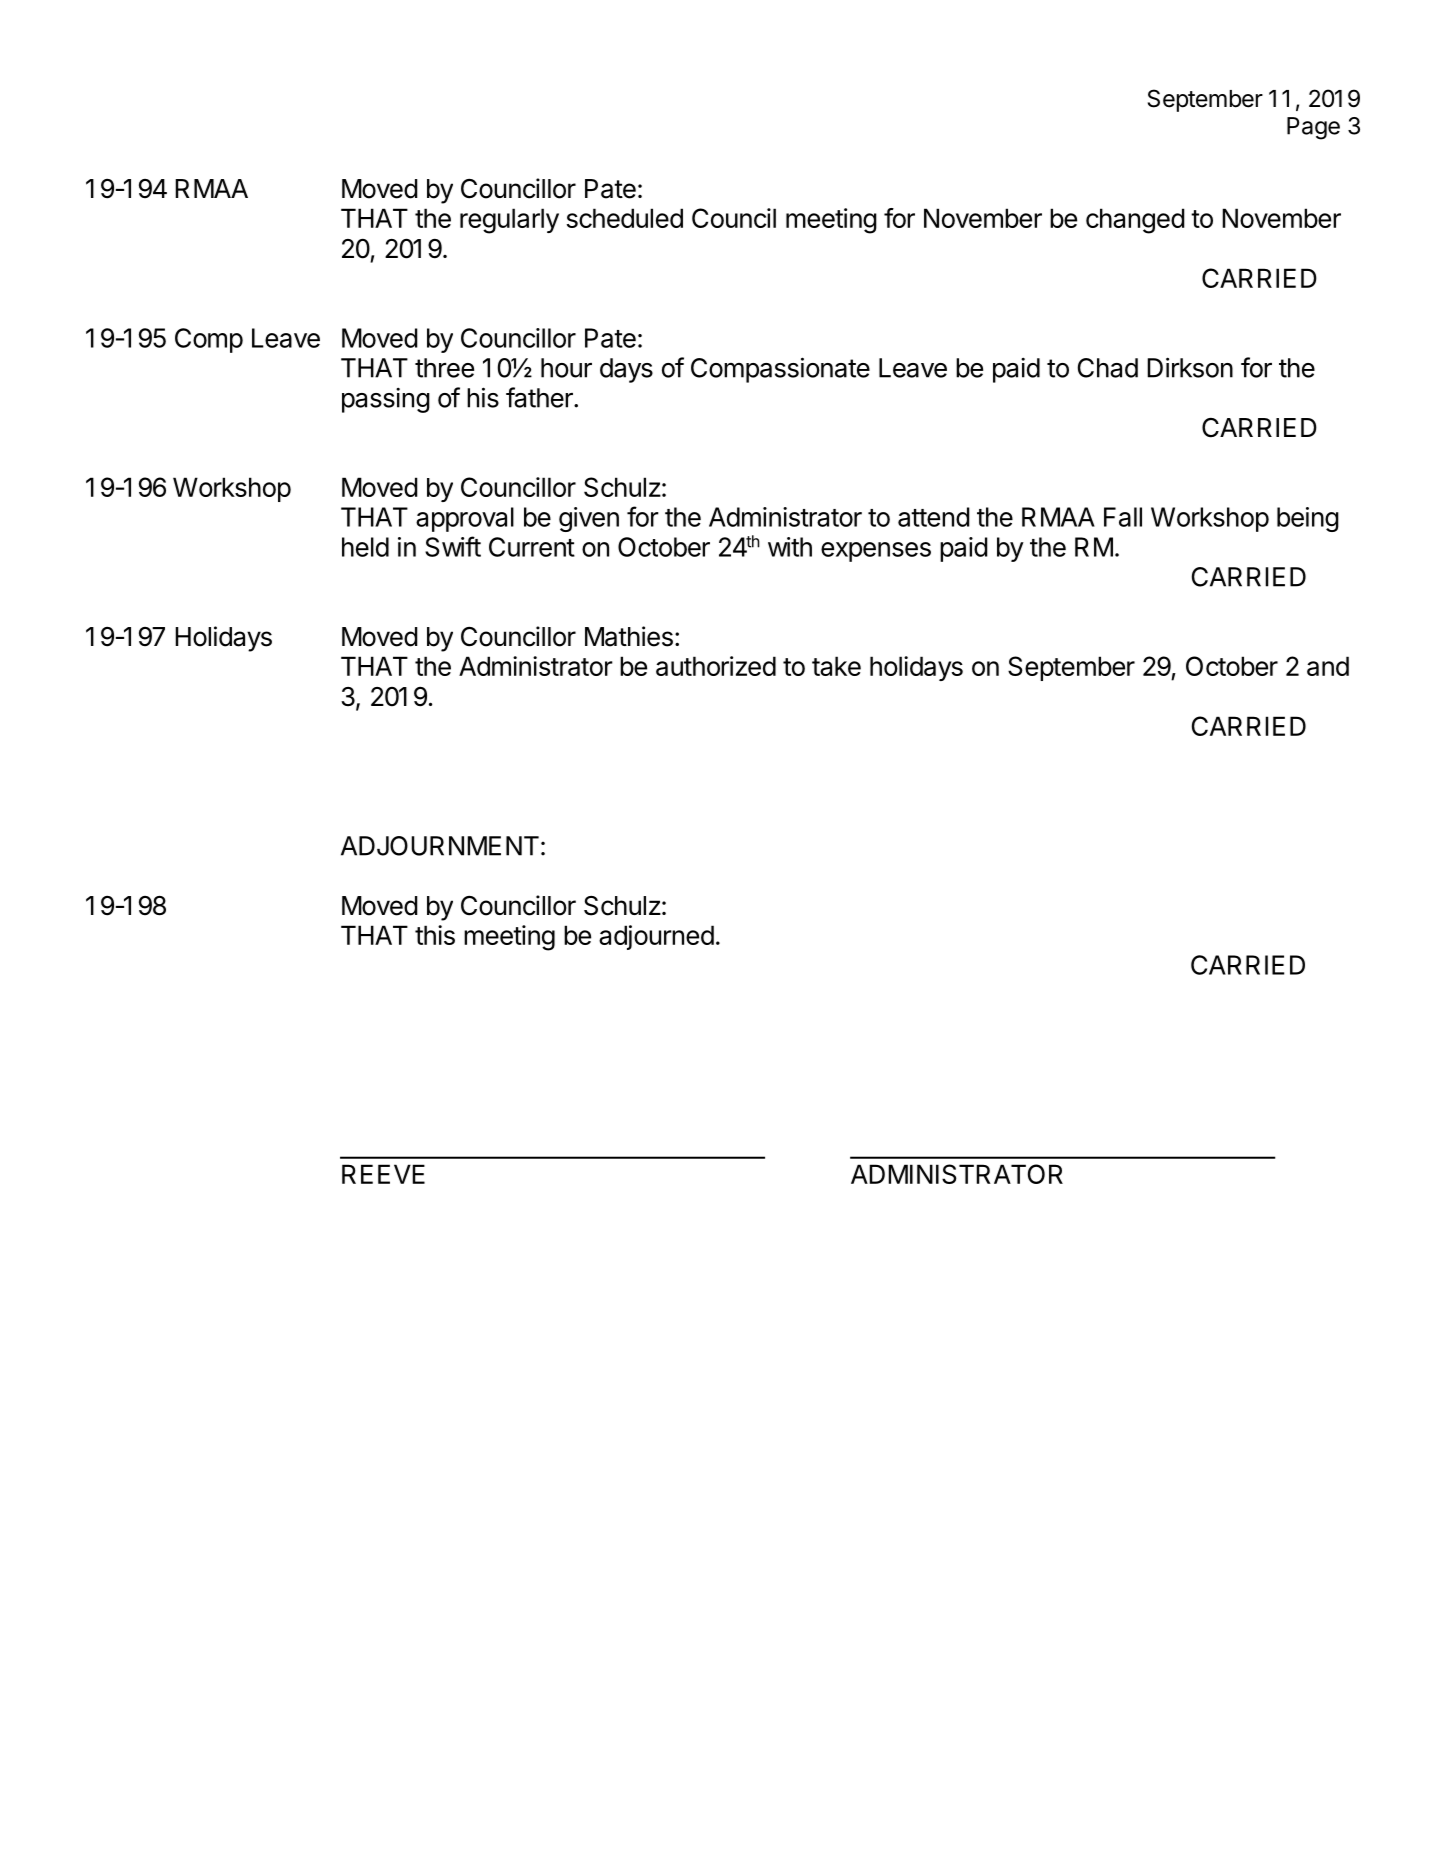  Describe the element at coordinates (383, 1174) in the page. I see `REEVE` at that location.
